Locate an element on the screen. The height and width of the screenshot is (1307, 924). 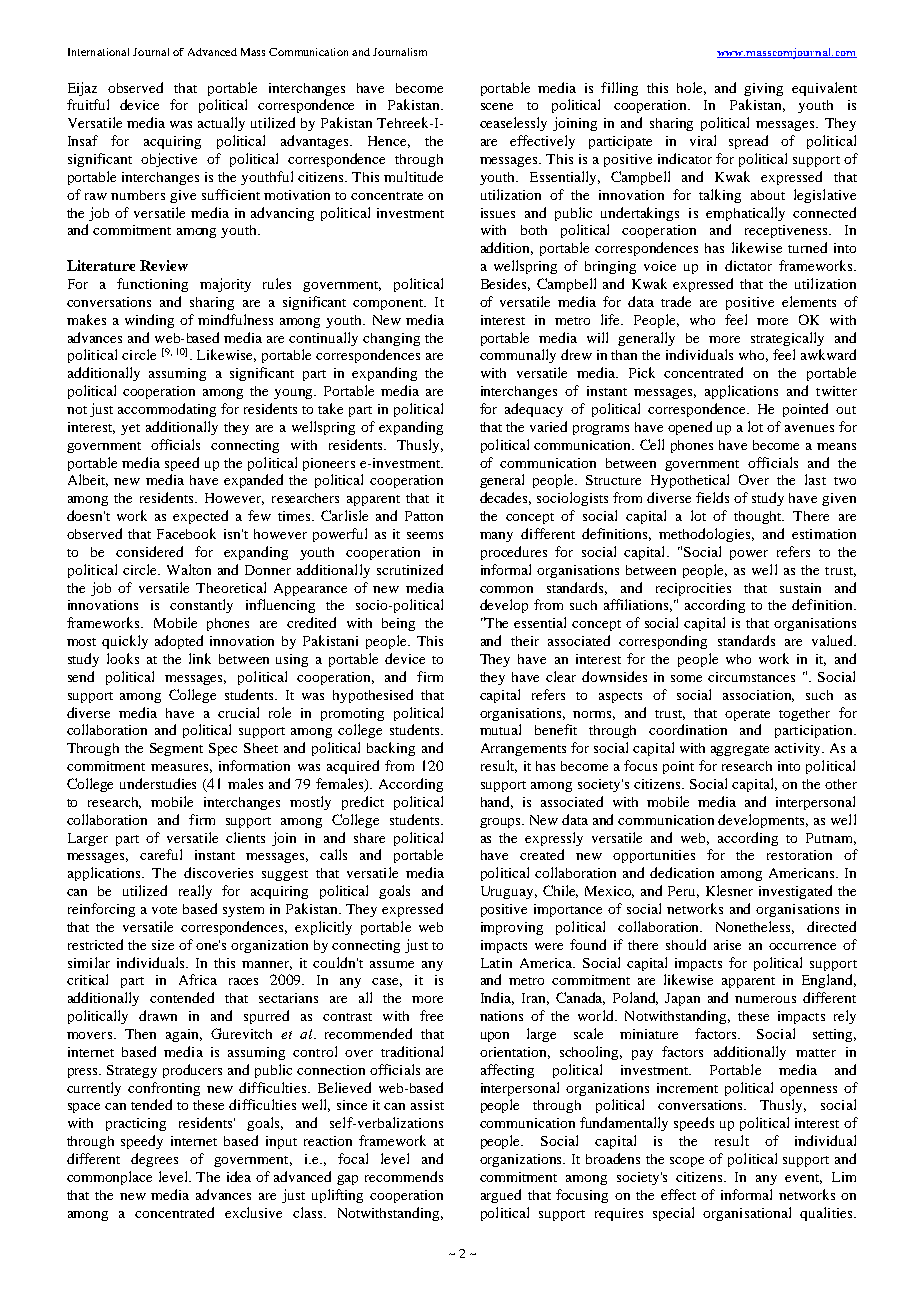
strategically is located at coordinates (787, 339).
